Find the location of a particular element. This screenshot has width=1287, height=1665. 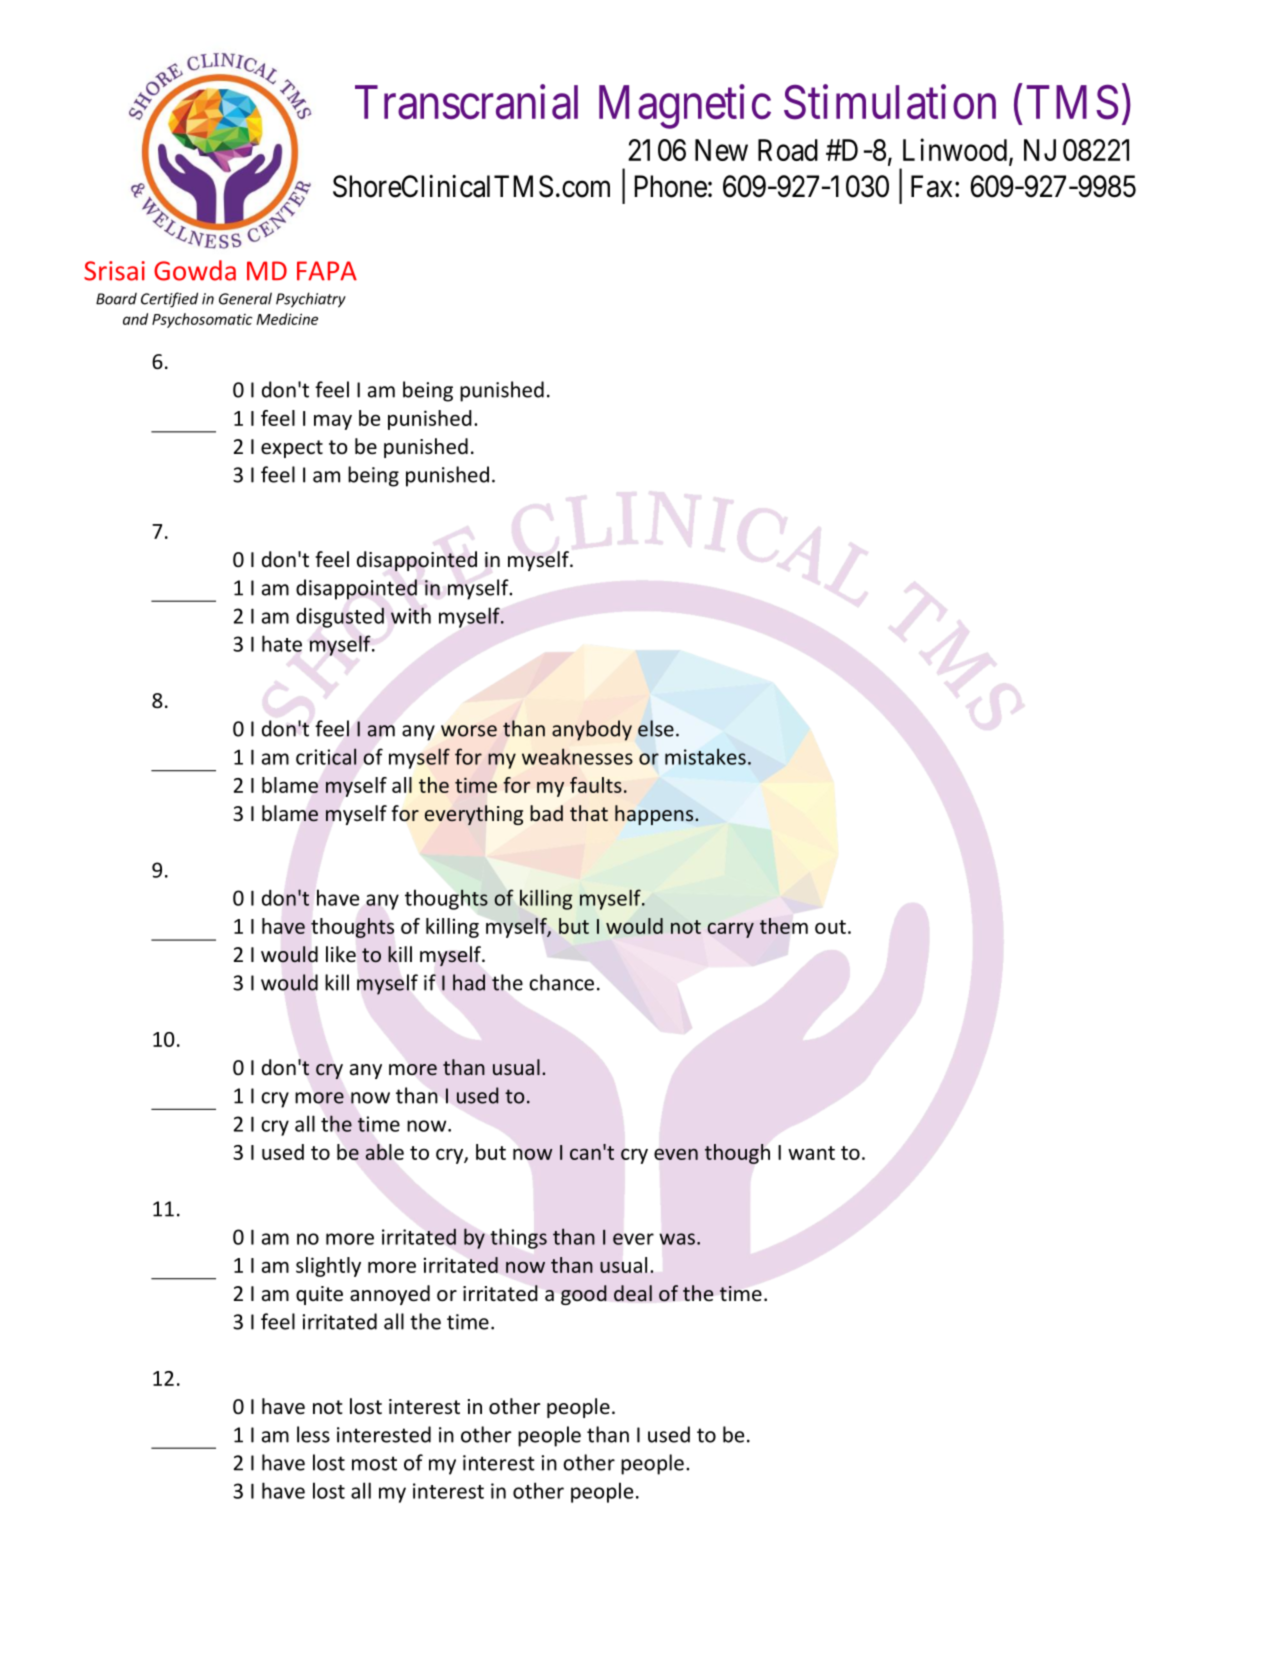

critical is located at coordinates (326, 756).
